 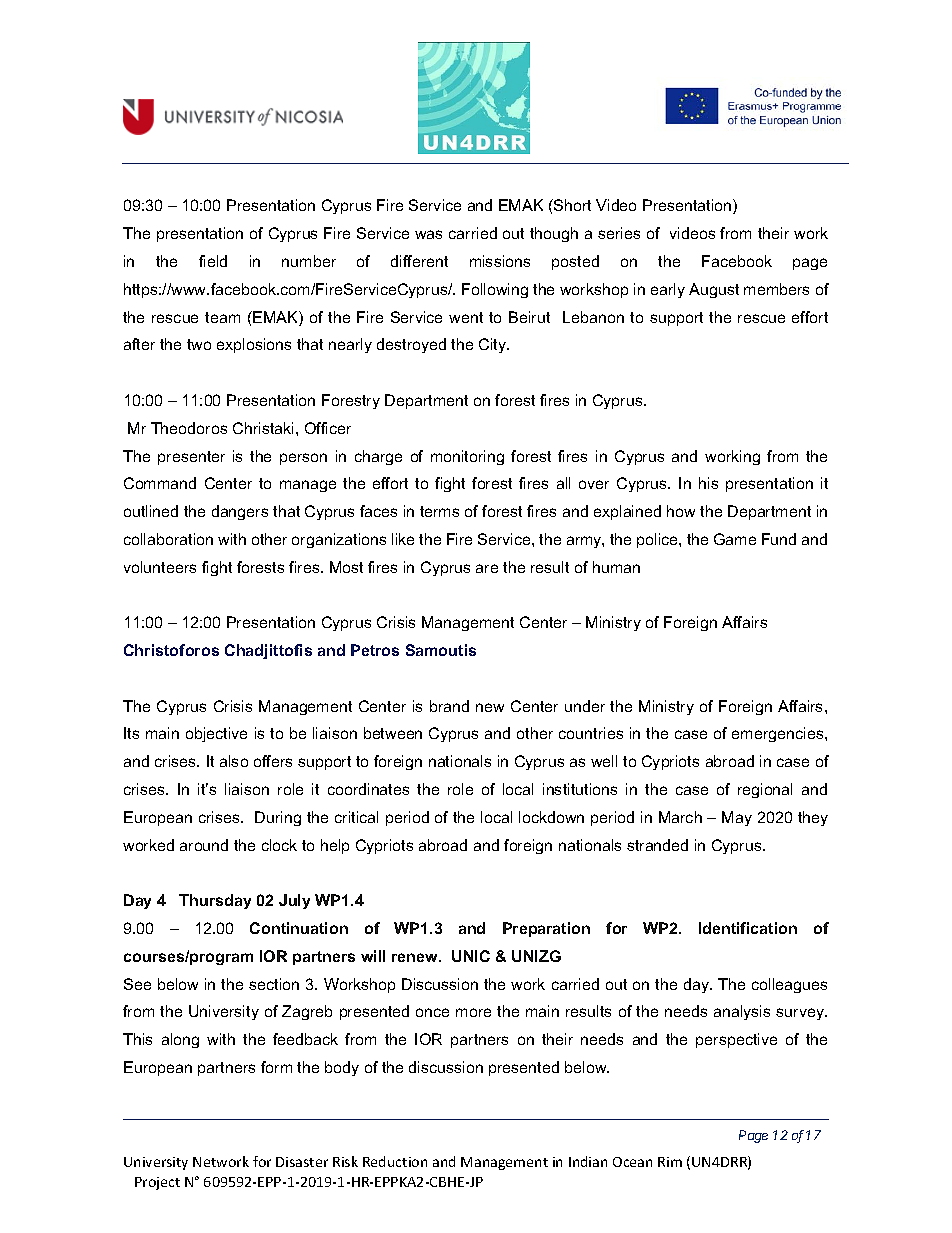 I want to click on around, so click(x=204, y=845).
